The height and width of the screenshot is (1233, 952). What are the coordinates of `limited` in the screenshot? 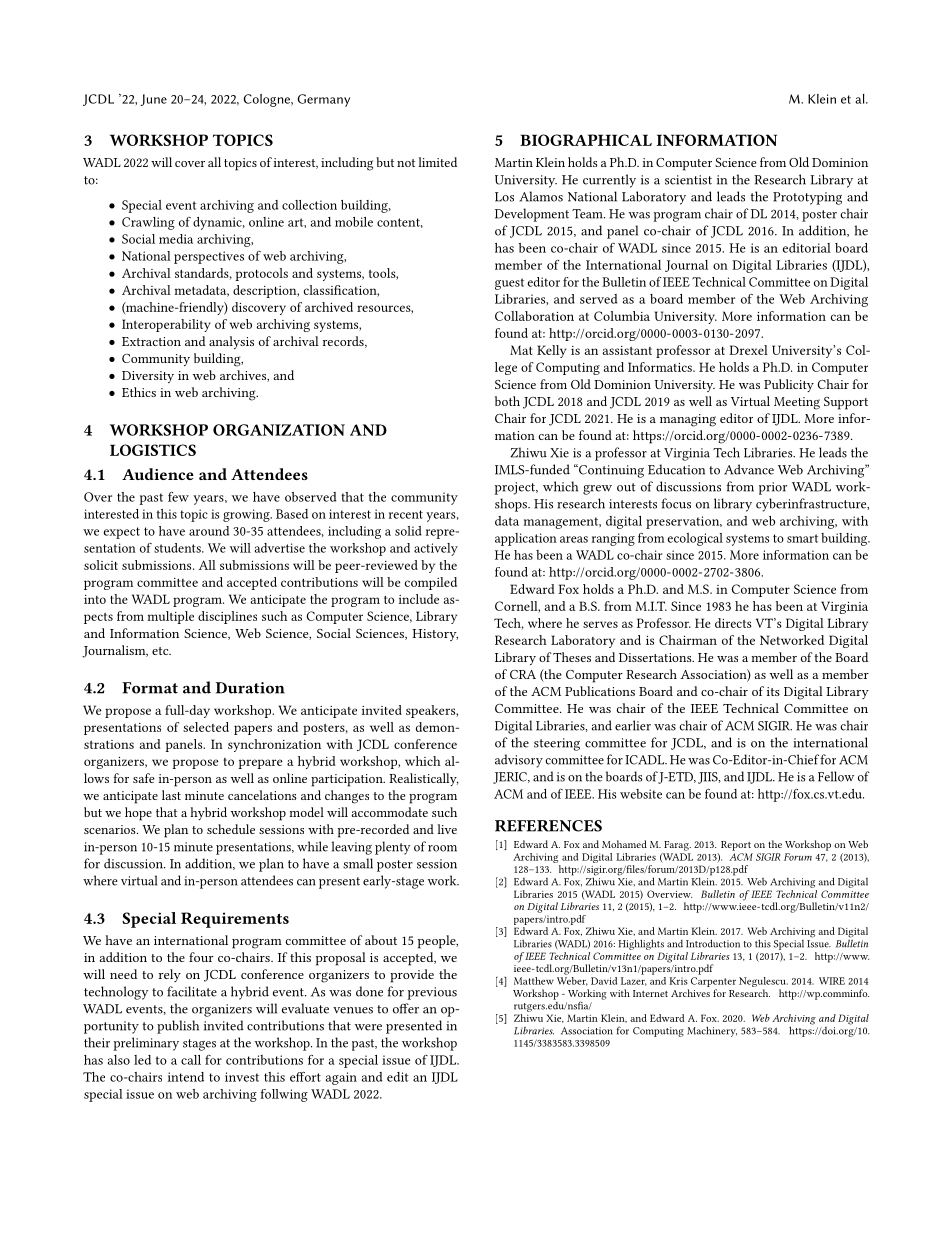 It's located at (437, 162).
